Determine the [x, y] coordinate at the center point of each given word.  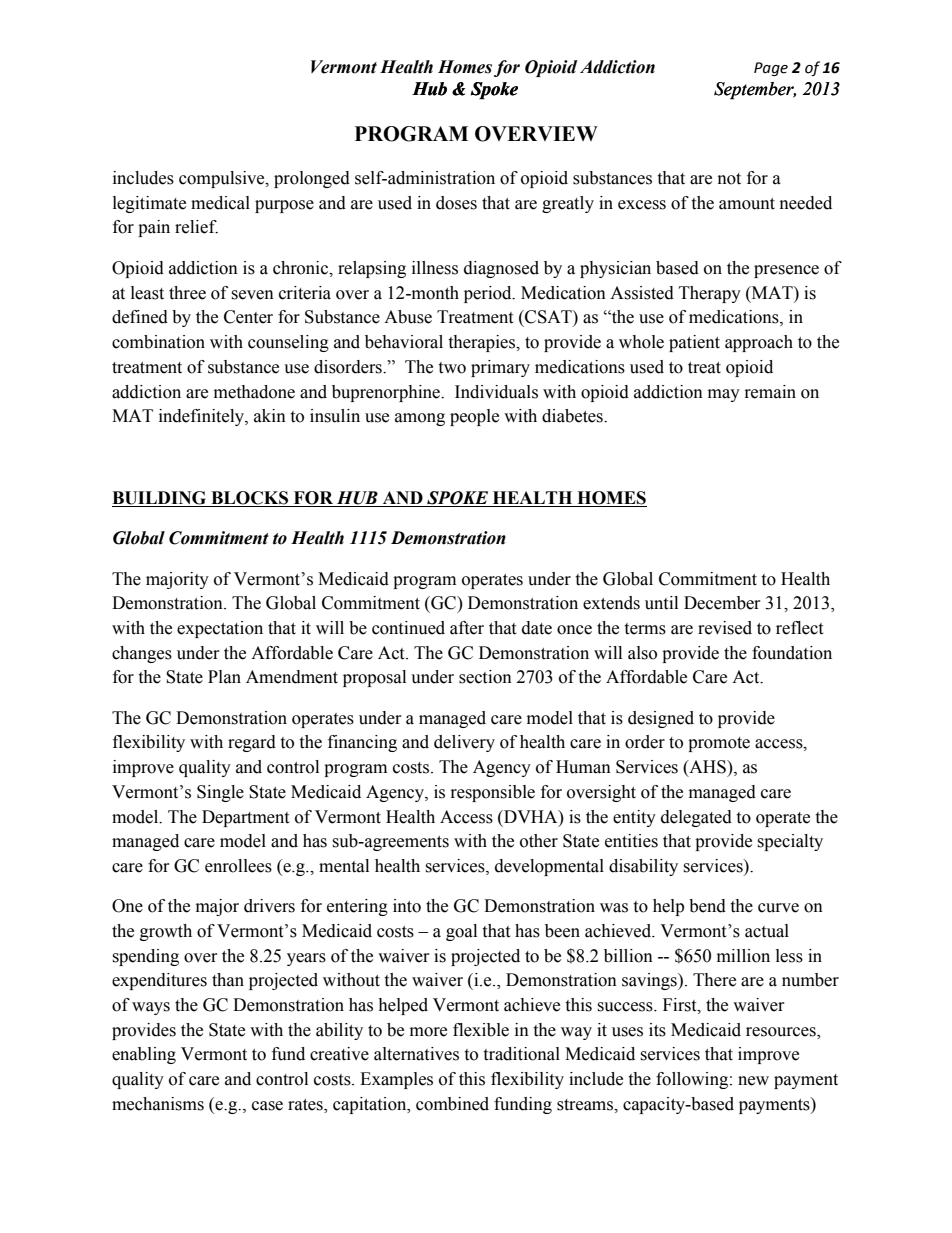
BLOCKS [249, 498]
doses [456, 203]
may [724, 395]
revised [725, 628]
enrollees [238, 866]
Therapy [710, 294]
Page [771, 69]
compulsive [223, 179]
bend [707, 906]
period [489, 294]
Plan [224, 677]
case [267, 1106]
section [485, 677]
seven [252, 295]
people [474, 417]
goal [461, 932]
